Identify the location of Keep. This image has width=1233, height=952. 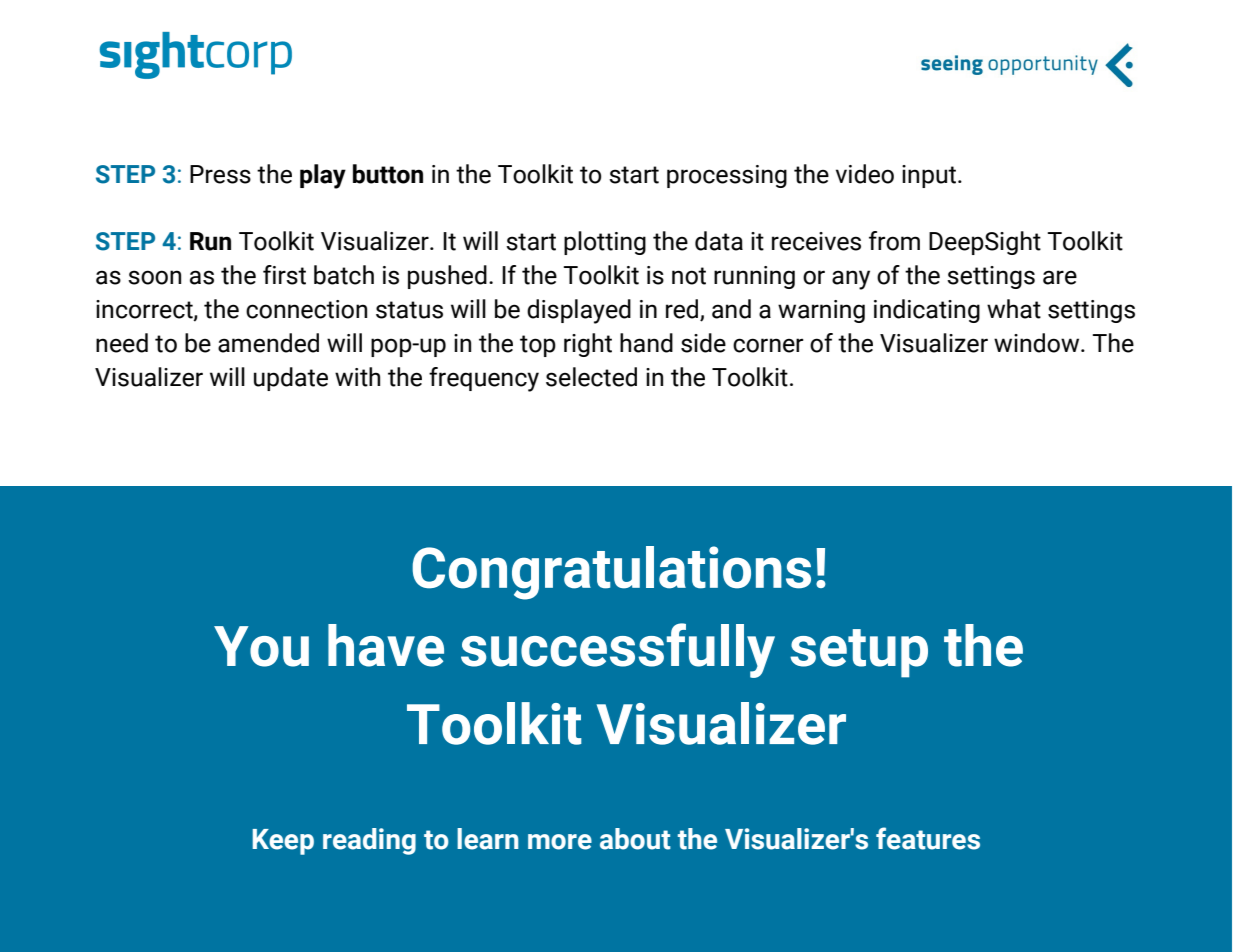
(283, 842).
